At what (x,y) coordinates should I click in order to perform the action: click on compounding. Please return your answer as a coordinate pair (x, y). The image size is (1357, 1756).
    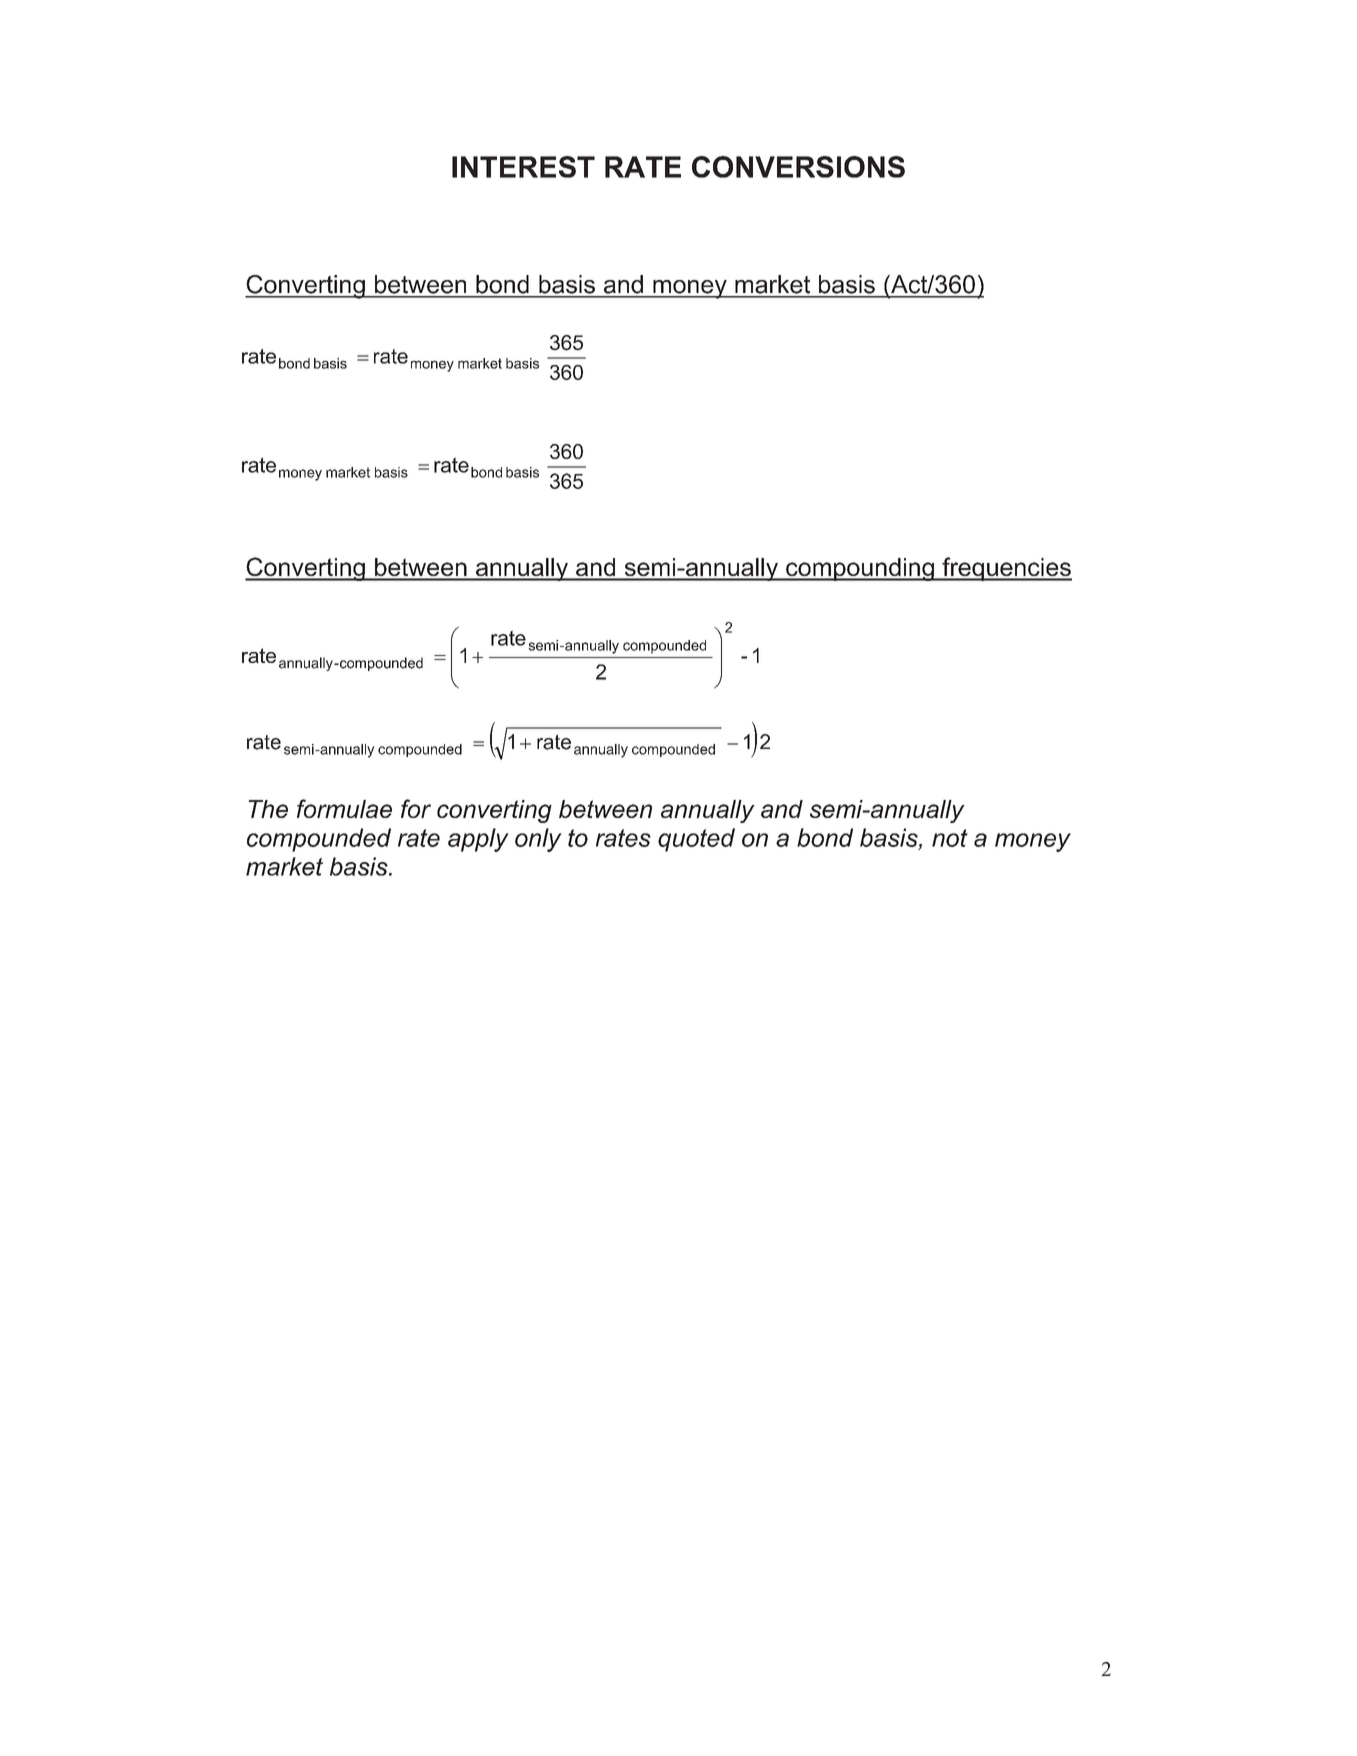
    Looking at the image, I should click on (860, 569).
